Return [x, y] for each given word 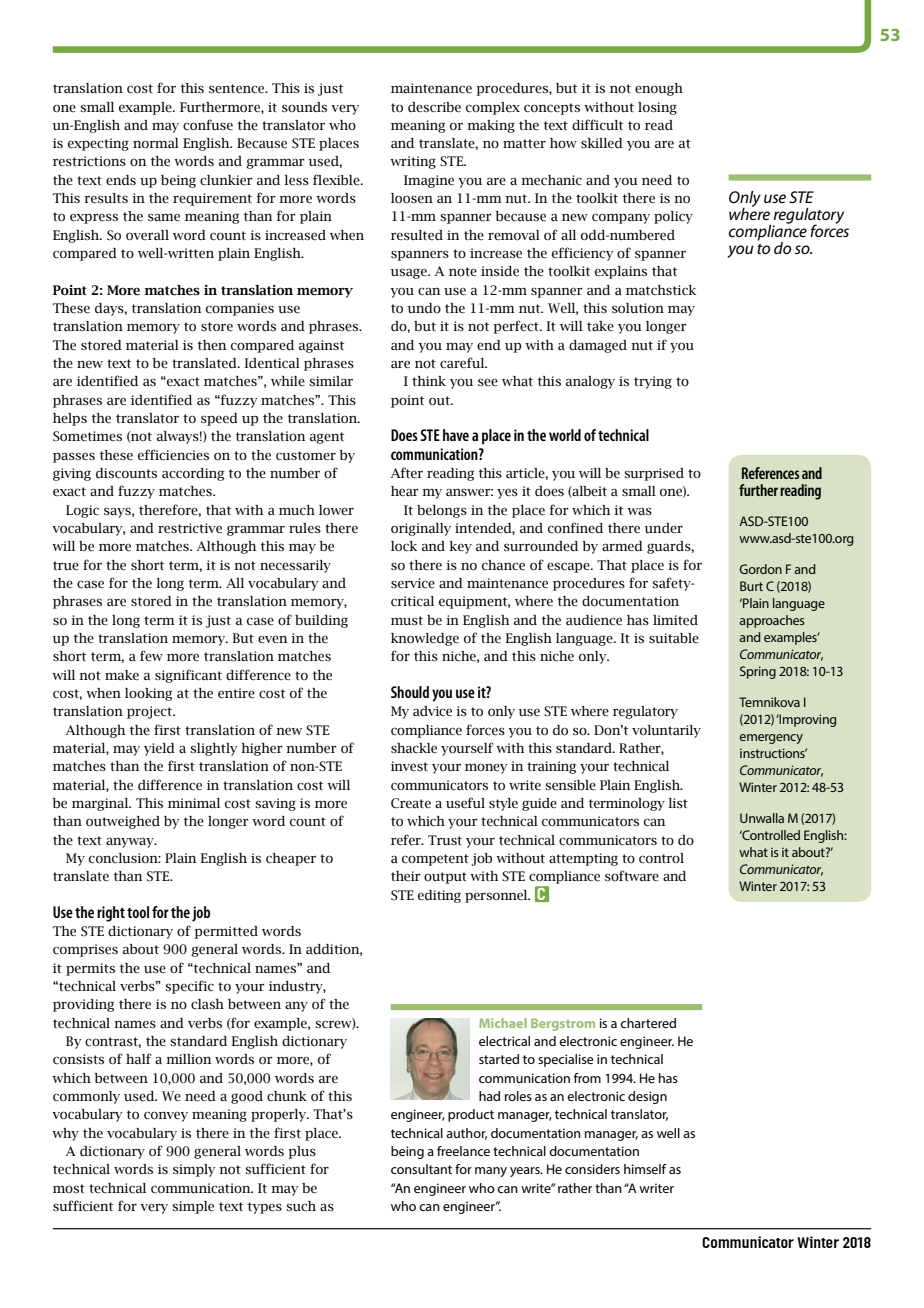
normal [156, 143]
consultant [421, 1169]
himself [645, 1169]
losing [657, 108]
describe [434, 107]
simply [194, 1170]
